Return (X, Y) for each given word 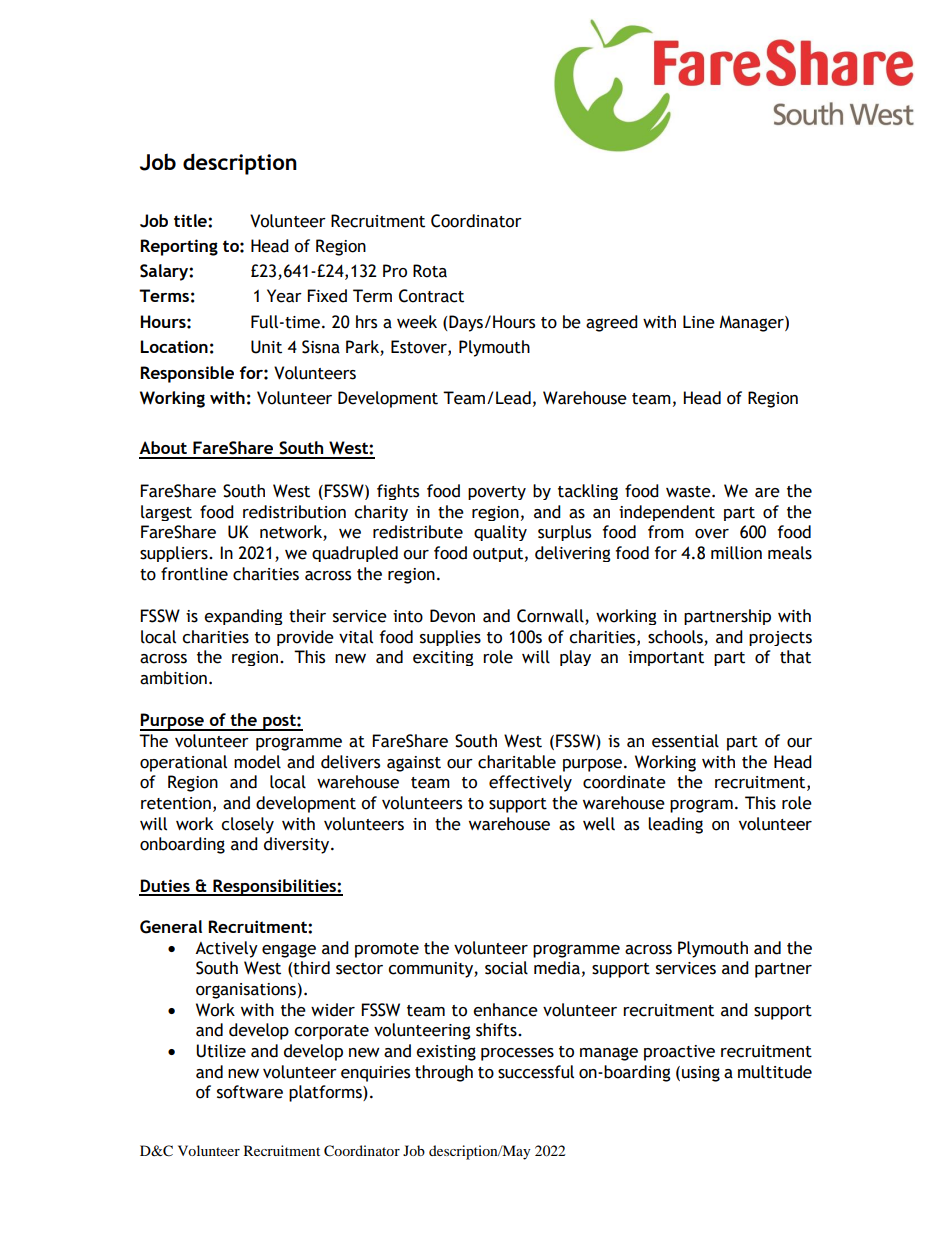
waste (689, 492)
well (599, 824)
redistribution (294, 512)
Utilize (221, 1051)
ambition (173, 678)
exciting (443, 658)
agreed (612, 323)
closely (247, 825)
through (444, 1073)
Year (284, 296)
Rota (430, 271)
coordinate (624, 782)
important (666, 658)
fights (398, 492)
